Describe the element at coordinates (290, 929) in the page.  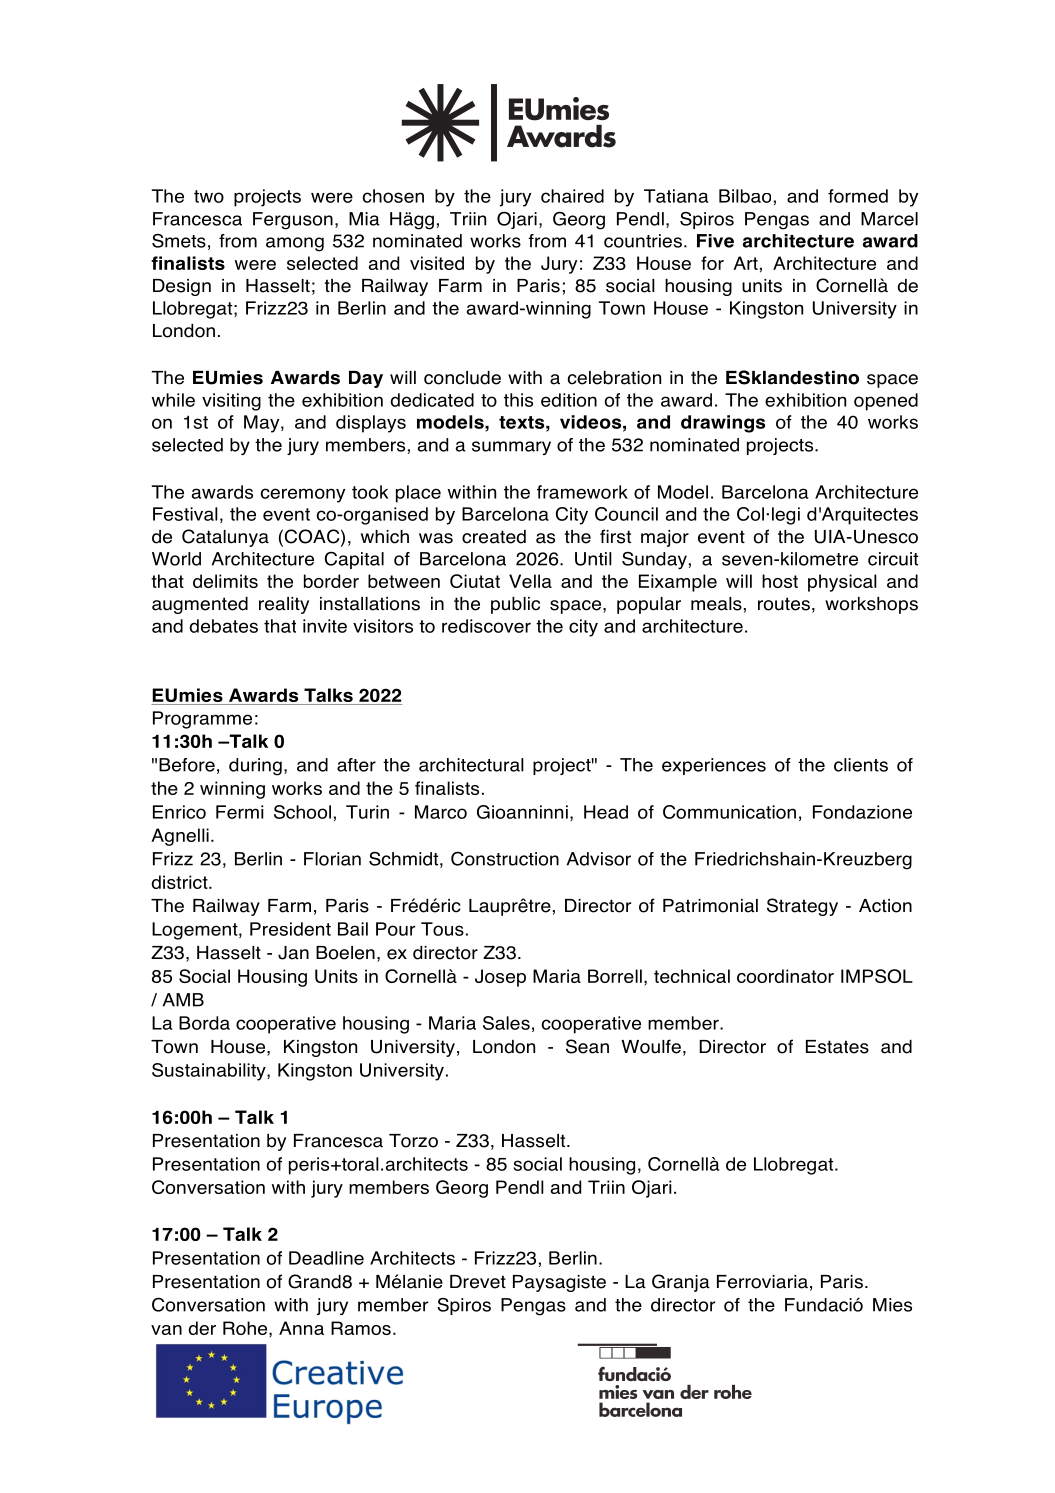
I see `President` at that location.
